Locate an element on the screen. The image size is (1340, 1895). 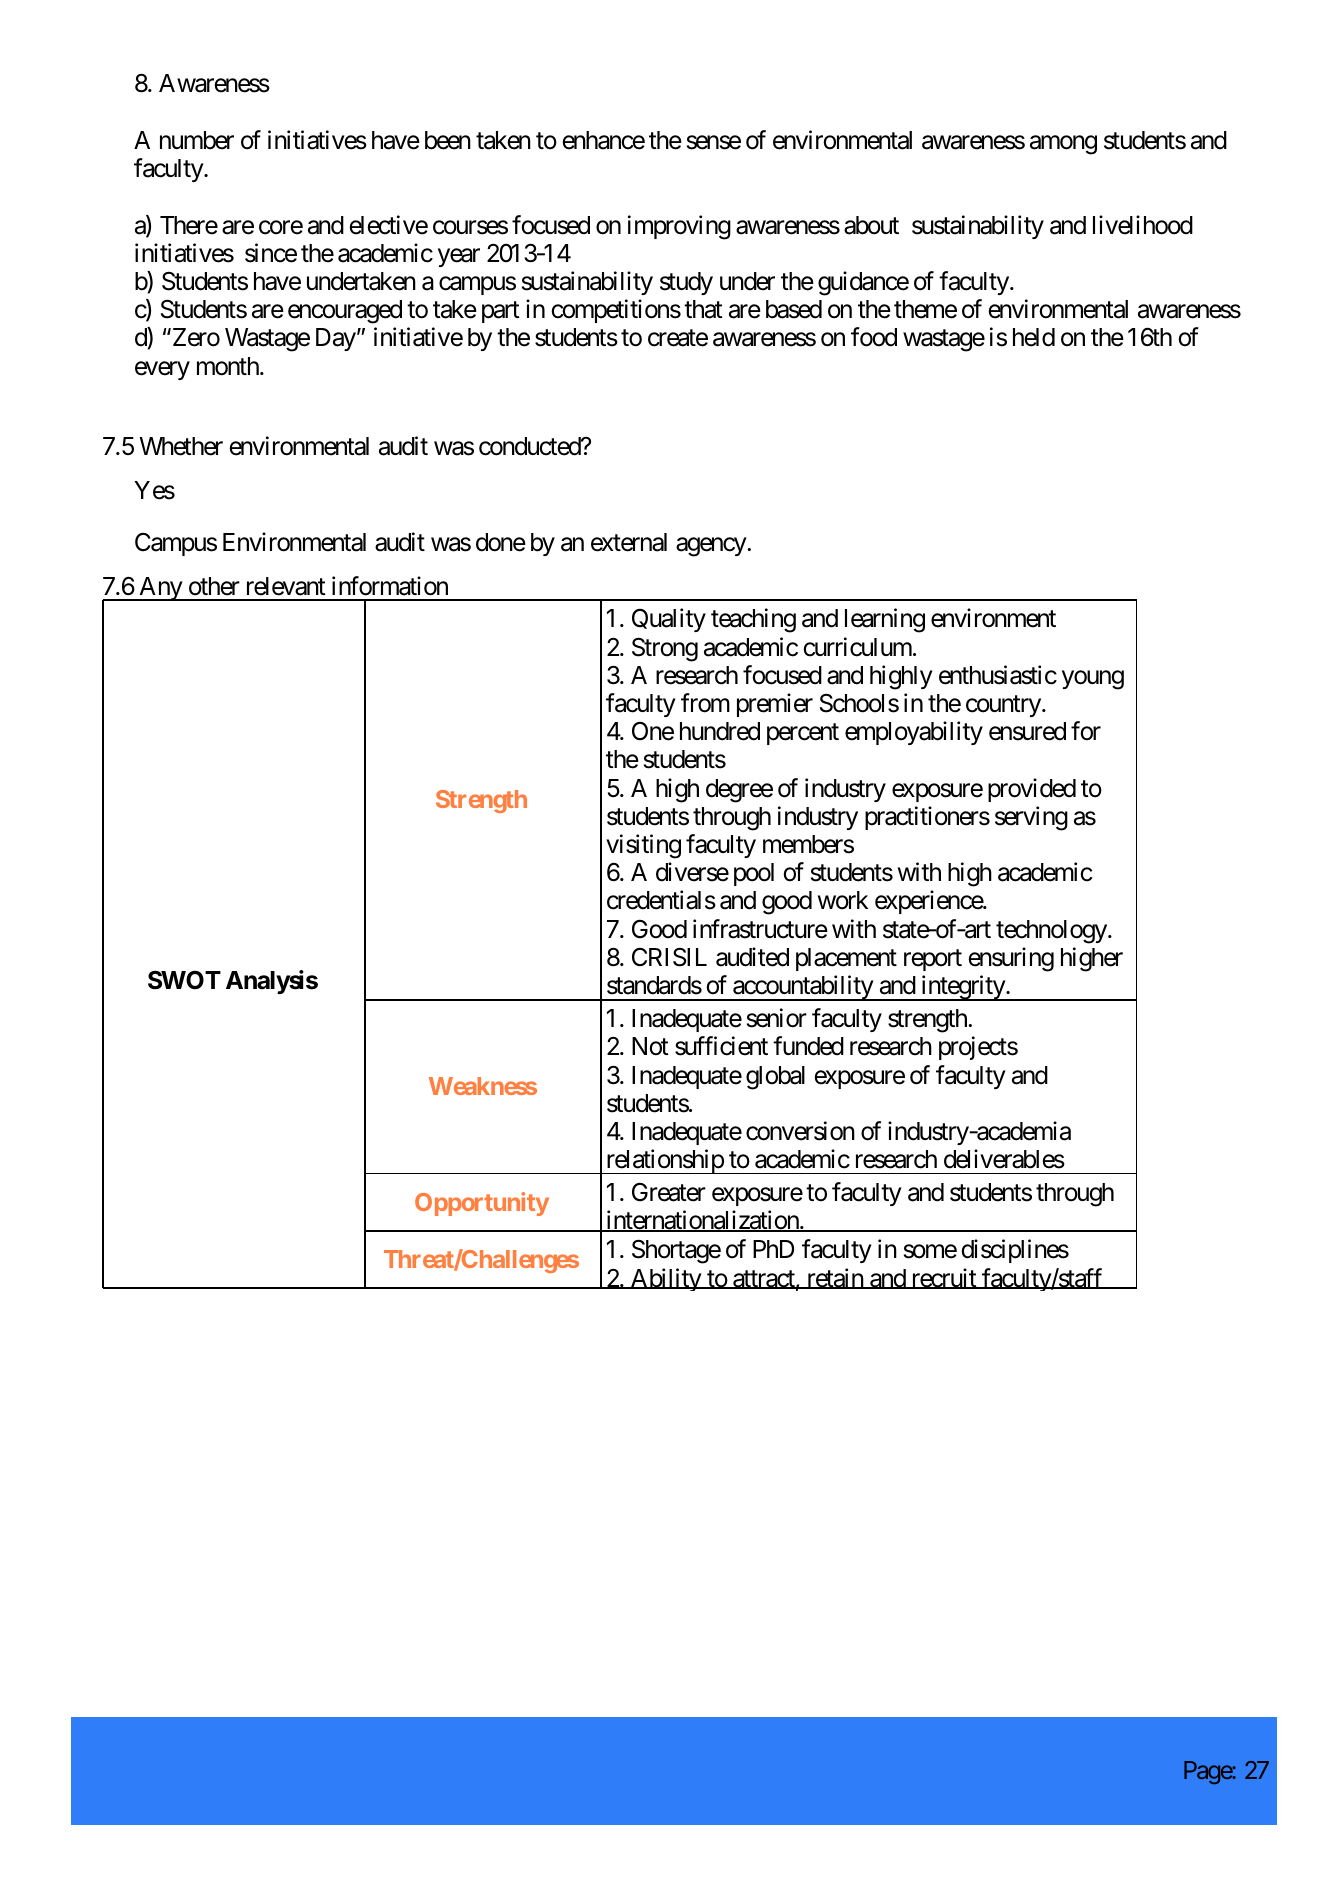
hundred is located at coordinates (720, 731).
